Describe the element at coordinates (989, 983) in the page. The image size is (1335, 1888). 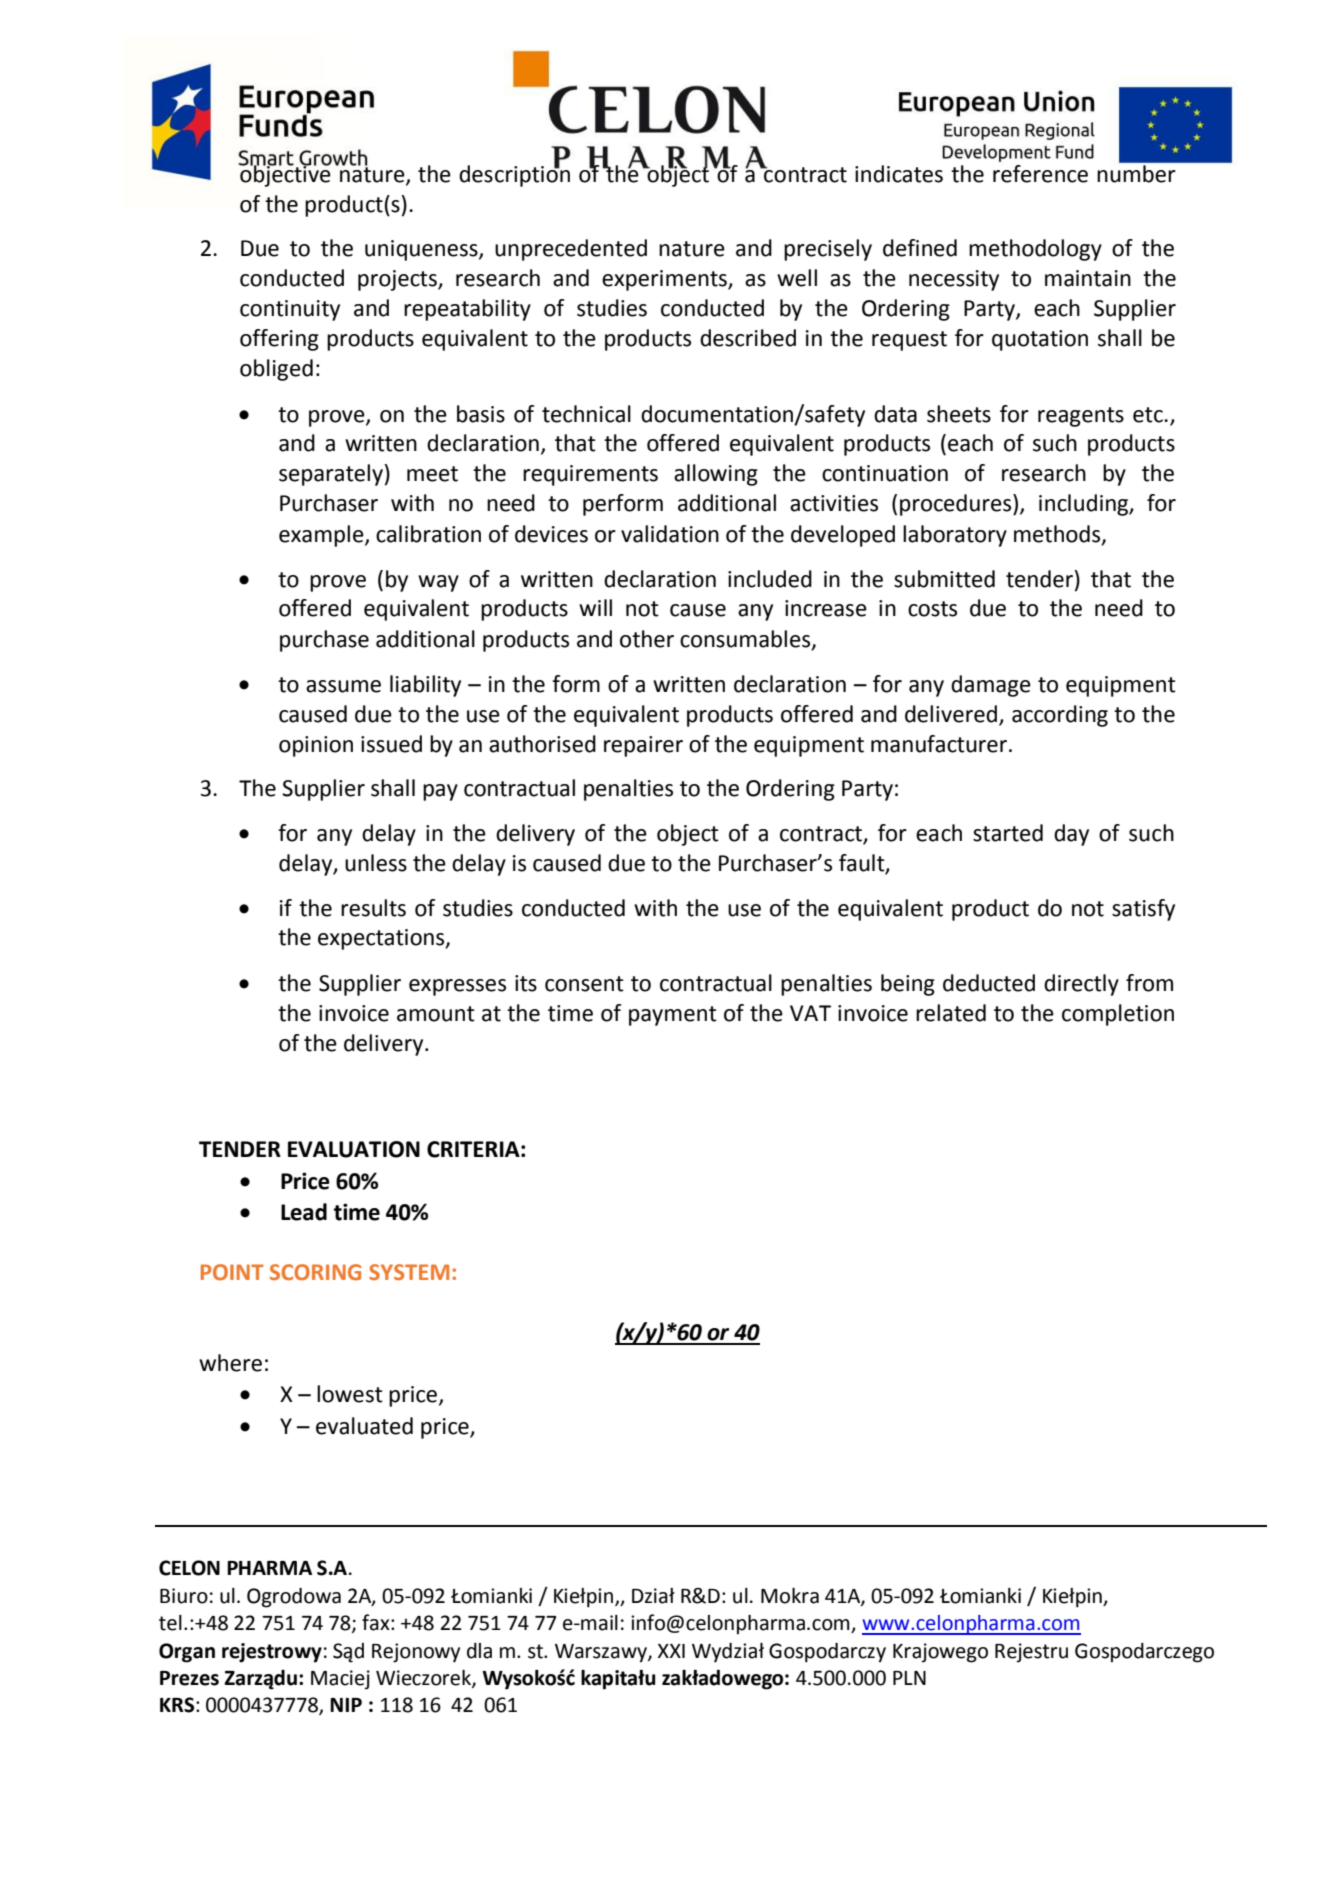
I see `deducted` at that location.
